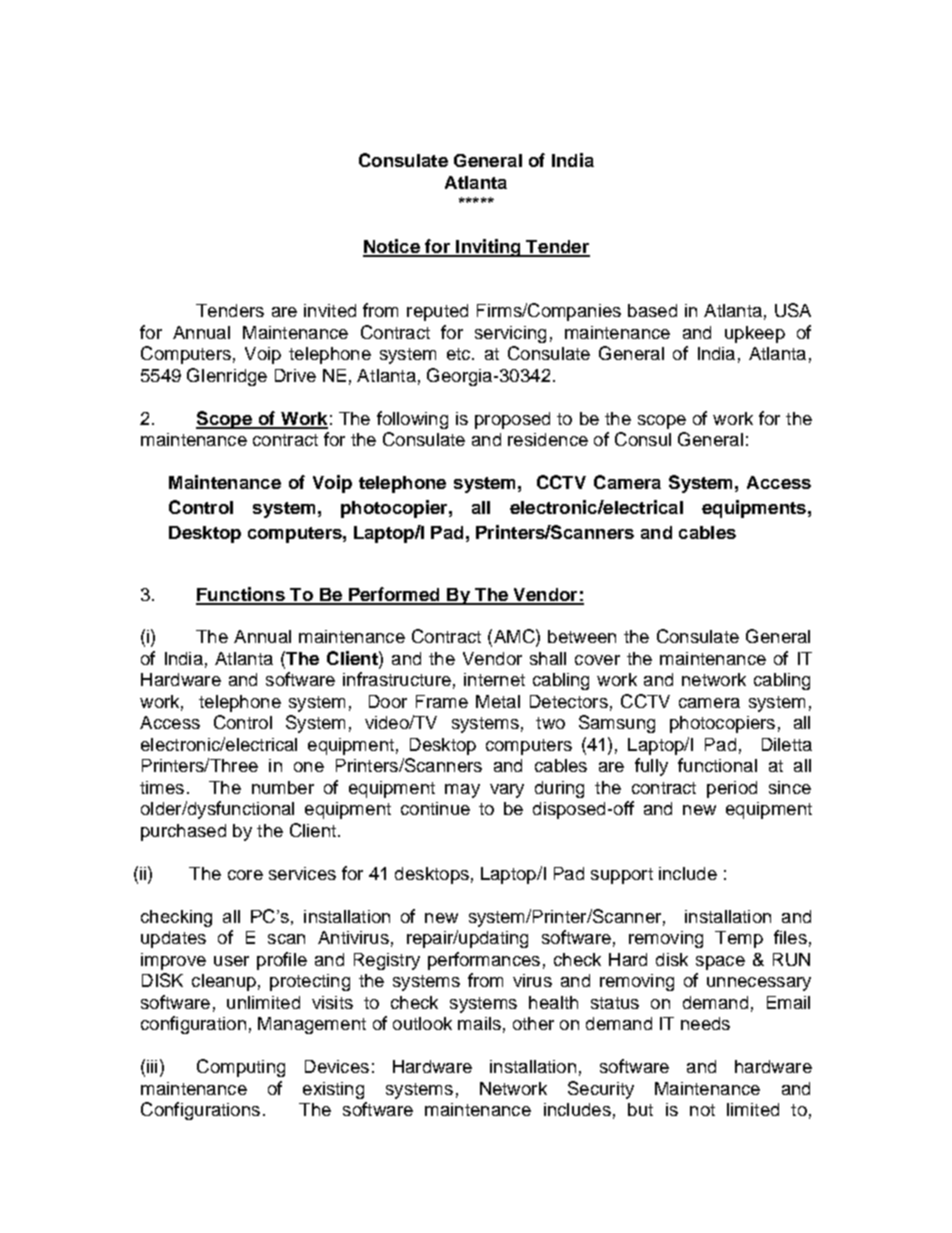  I want to click on Samsung, so click(617, 724).
